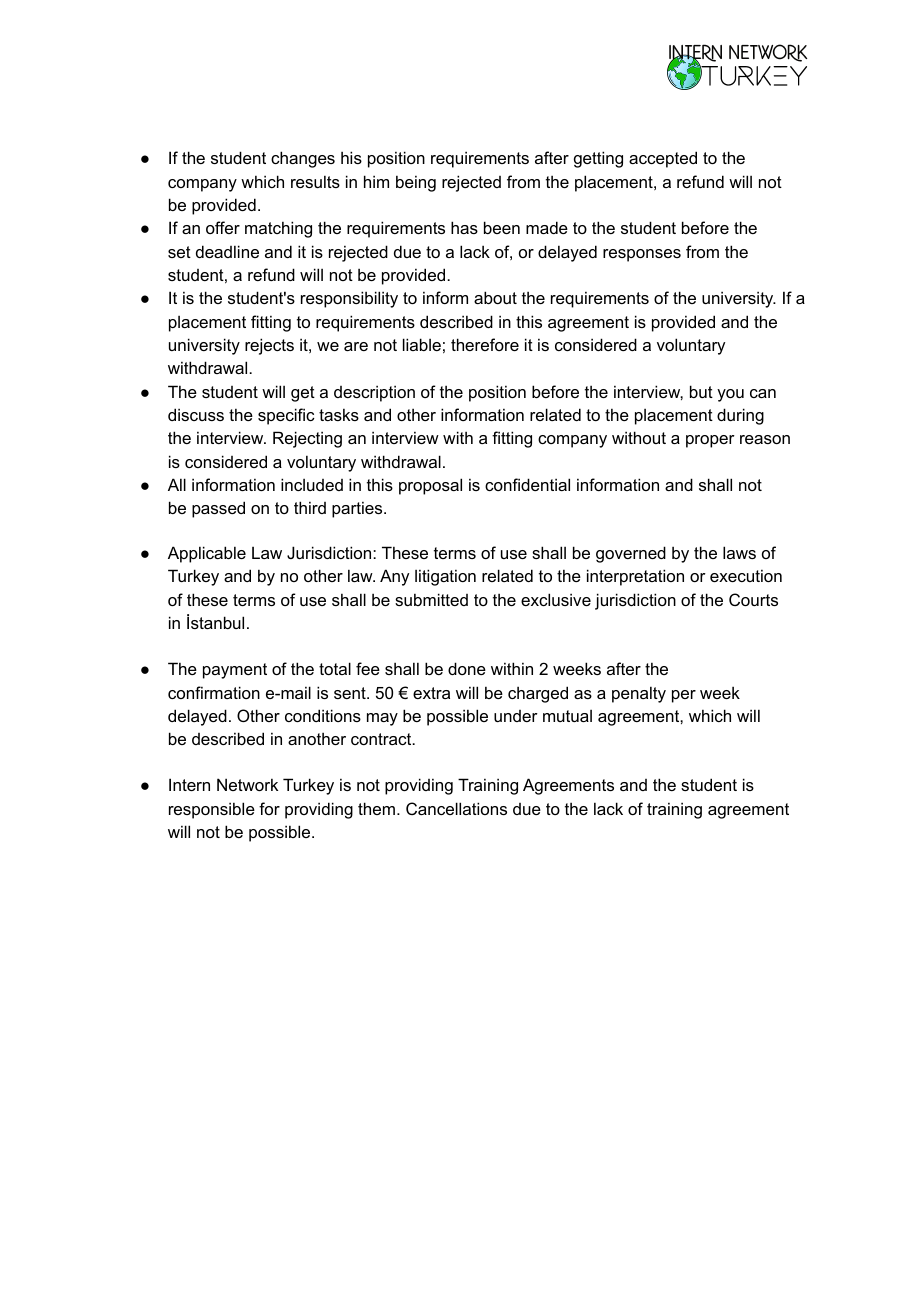 The image size is (924, 1307). I want to click on therefore, so click(485, 344).
